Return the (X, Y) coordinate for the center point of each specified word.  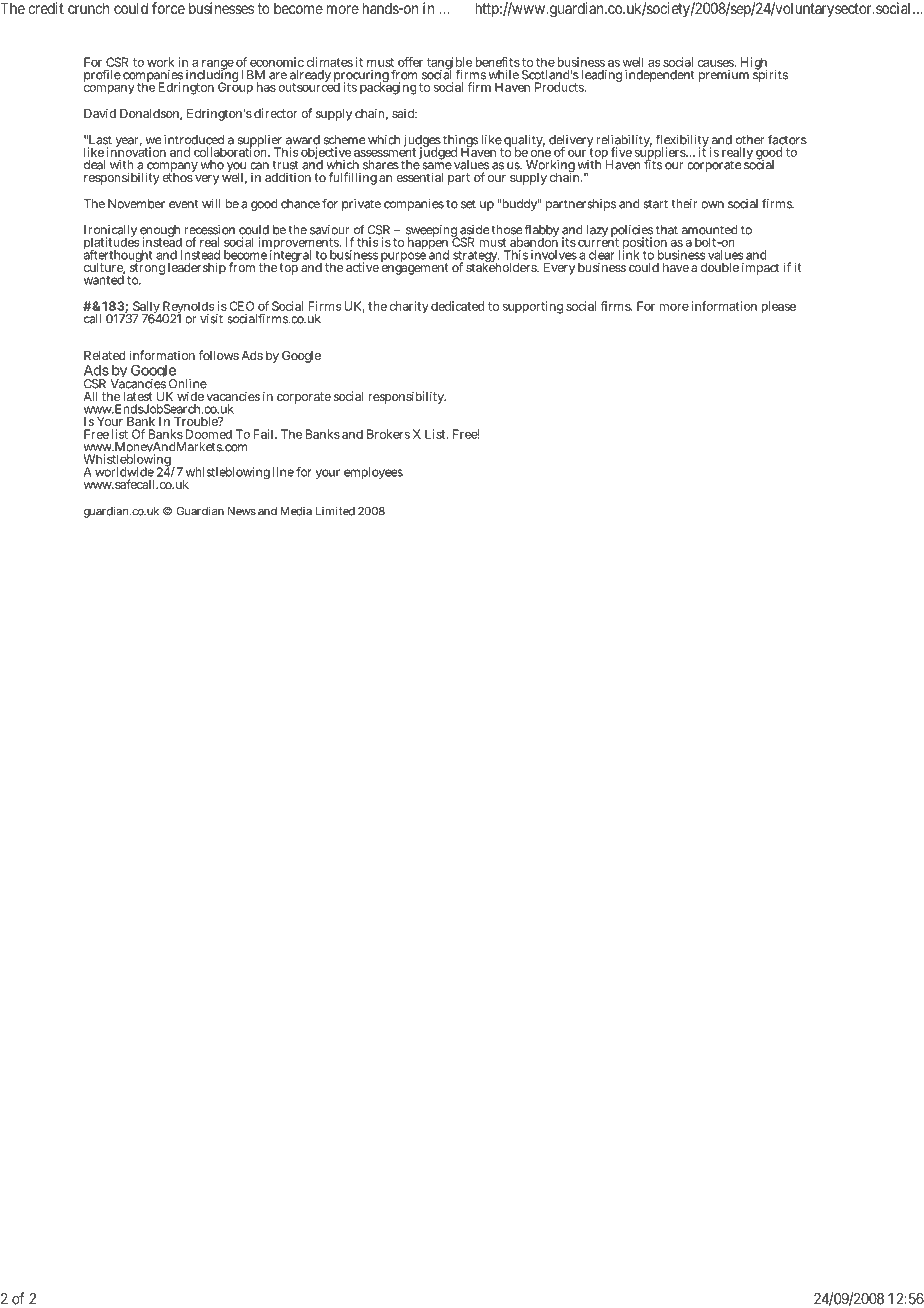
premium (724, 76)
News (242, 511)
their (684, 204)
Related (105, 355)
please (778, 307)
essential (419, 177)
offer (410, 62)
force (168, 8)
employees (373, 473)
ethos (178, 176)
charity (409, 307)
